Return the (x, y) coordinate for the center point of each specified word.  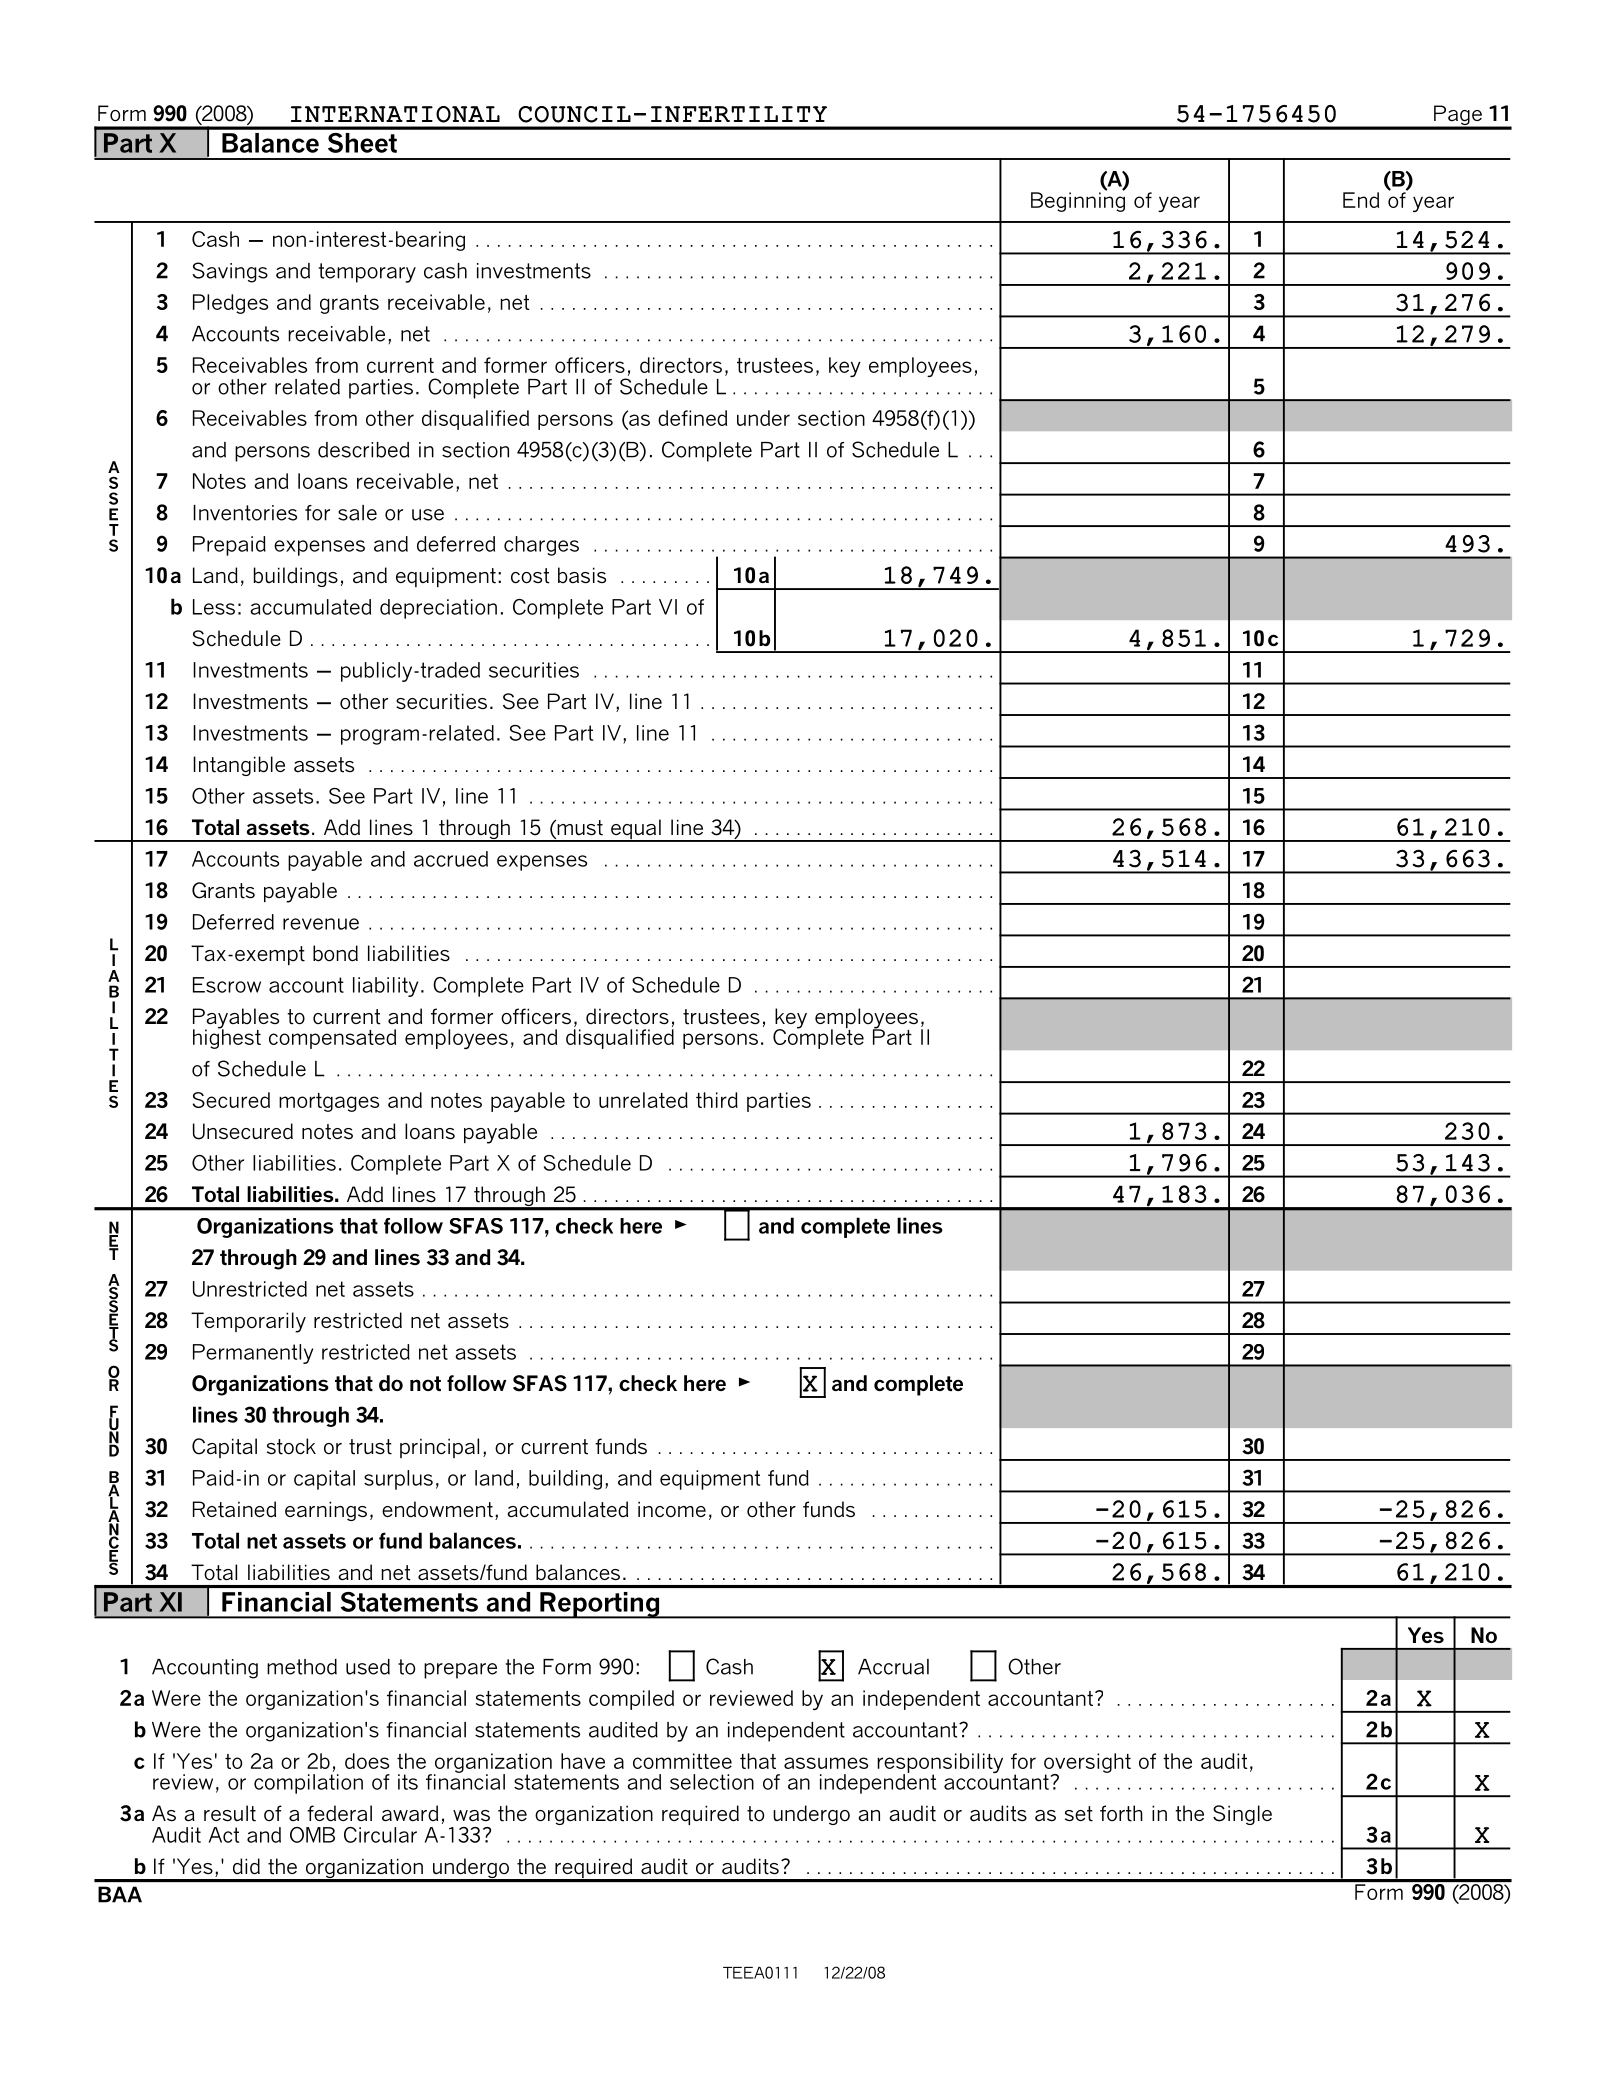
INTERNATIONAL (395, 114)
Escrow (227, 985)
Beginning (1078, 201)
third (717, 1100)
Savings (230, 272)
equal (636, 830)
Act (224, 1835)
